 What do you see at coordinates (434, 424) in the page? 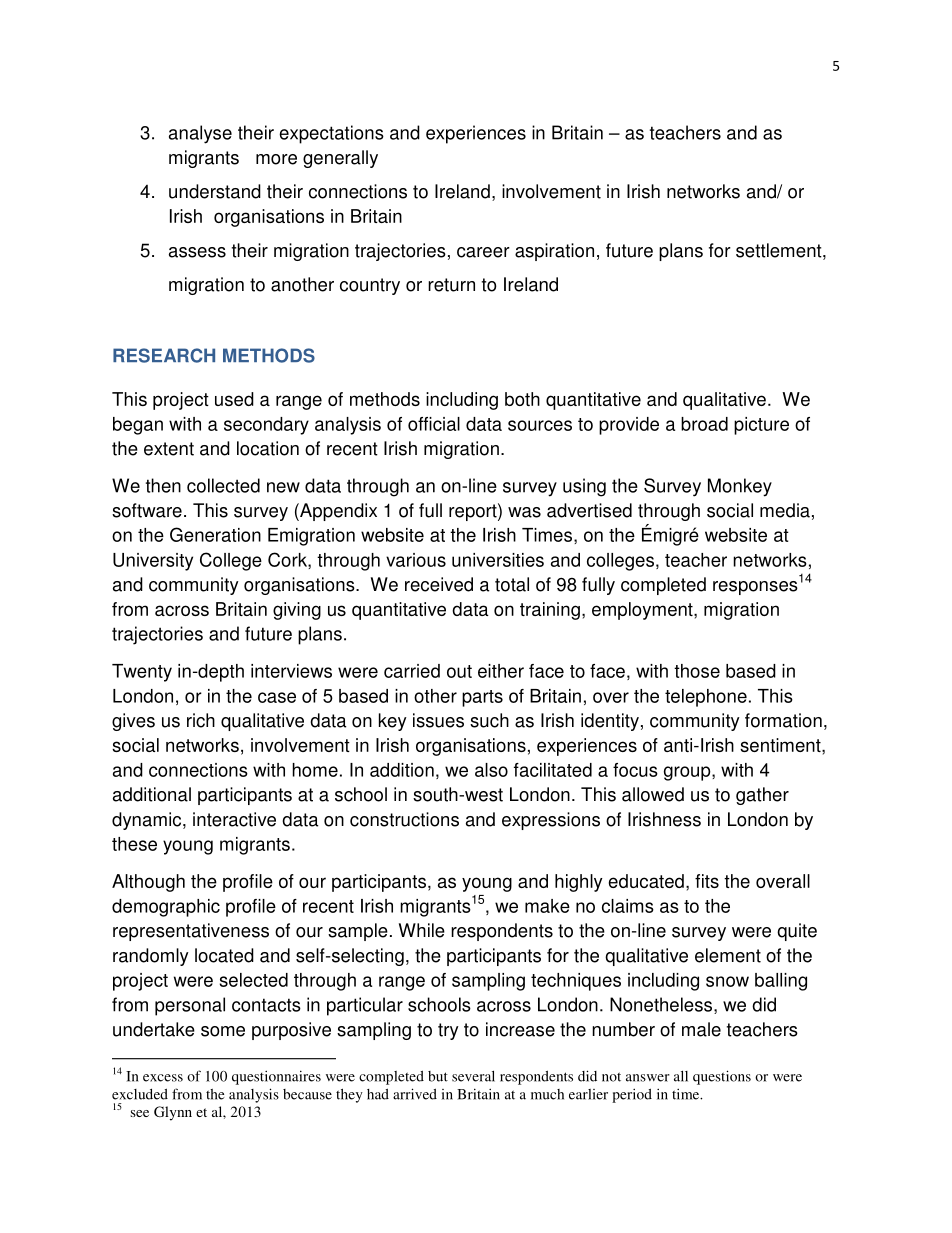
I see `official` at bounding box center [434, 424].
